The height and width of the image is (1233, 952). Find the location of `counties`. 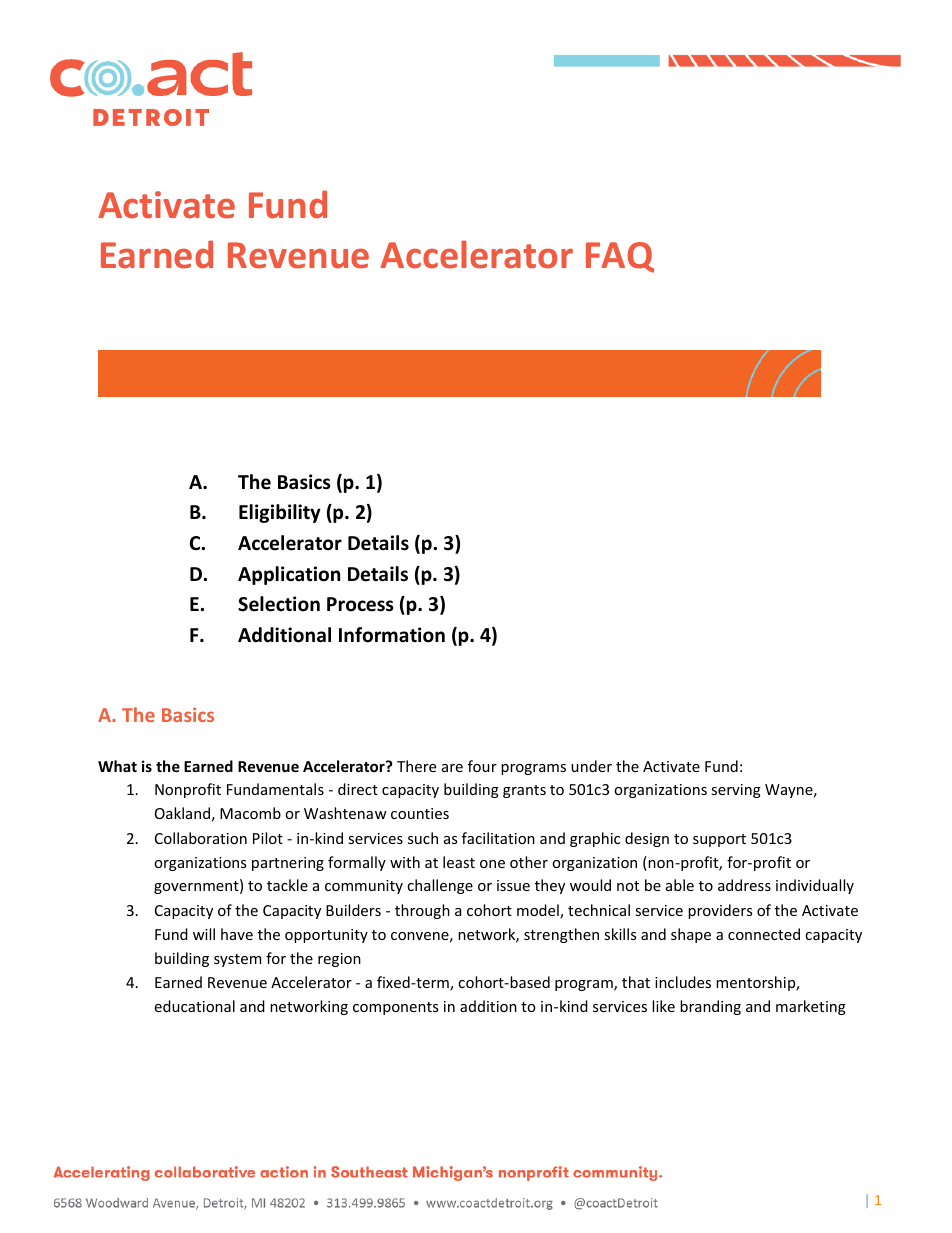

counties is located at coordinates (420, 813).
